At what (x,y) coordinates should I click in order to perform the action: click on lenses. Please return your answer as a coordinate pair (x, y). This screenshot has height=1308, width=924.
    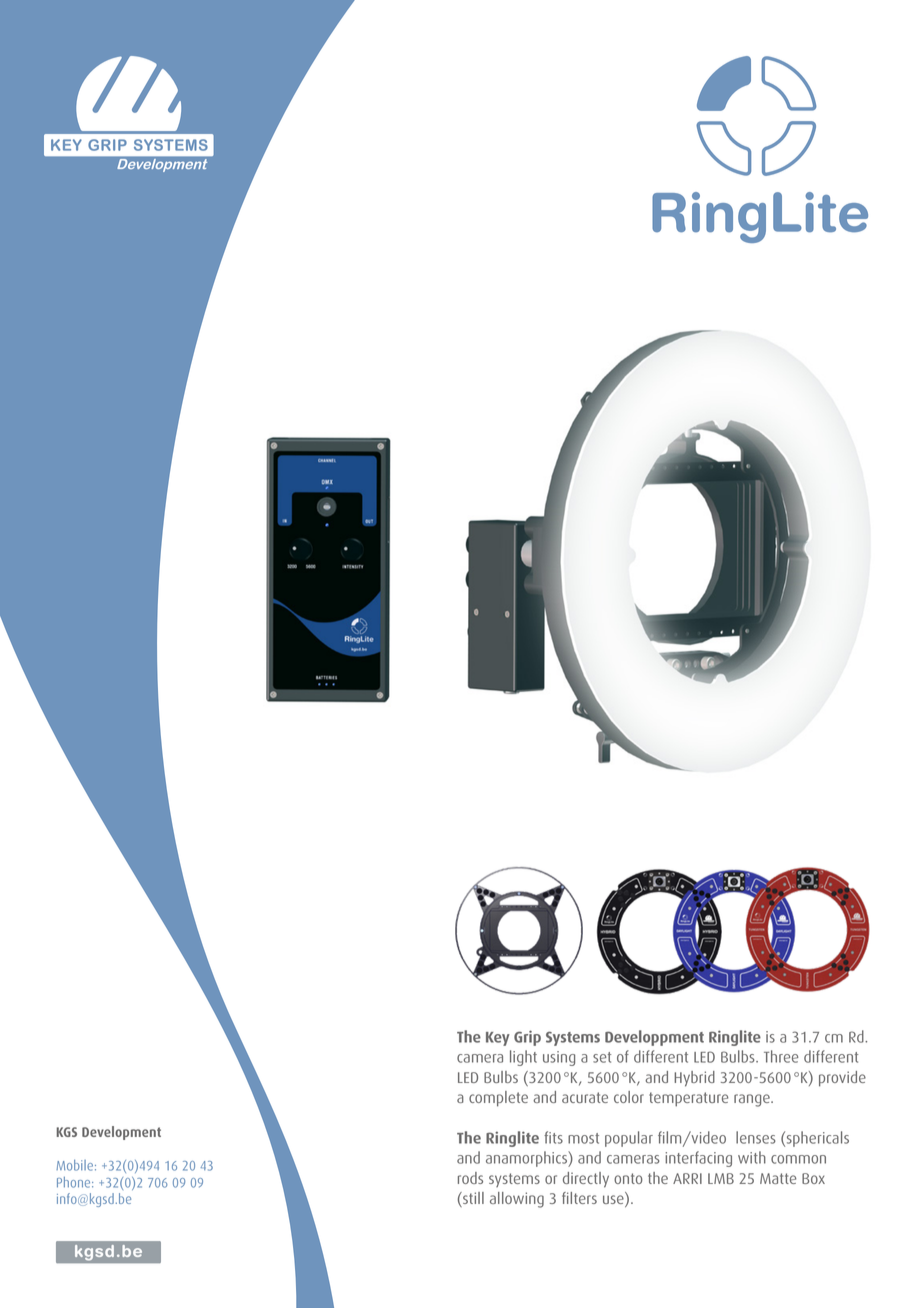
    Looking at the image, I should click on (756, 1137).
